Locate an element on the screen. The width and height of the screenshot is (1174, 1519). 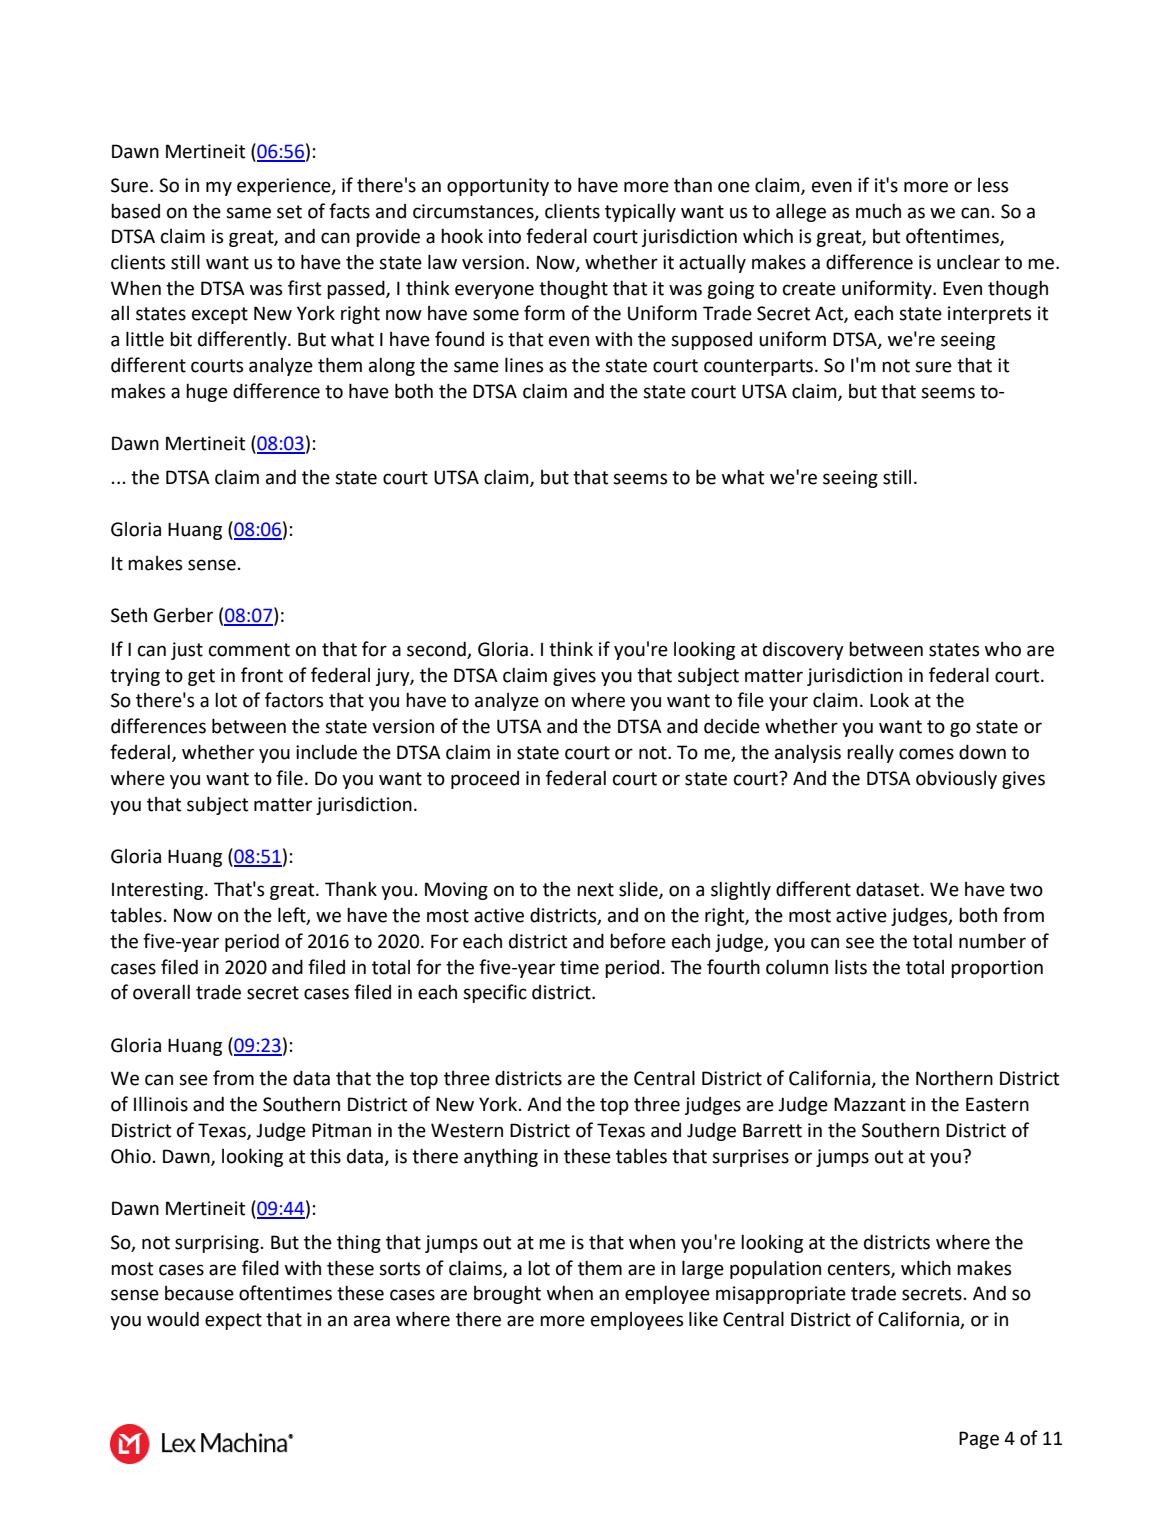
expect is located at coordinates (233, 1321).
